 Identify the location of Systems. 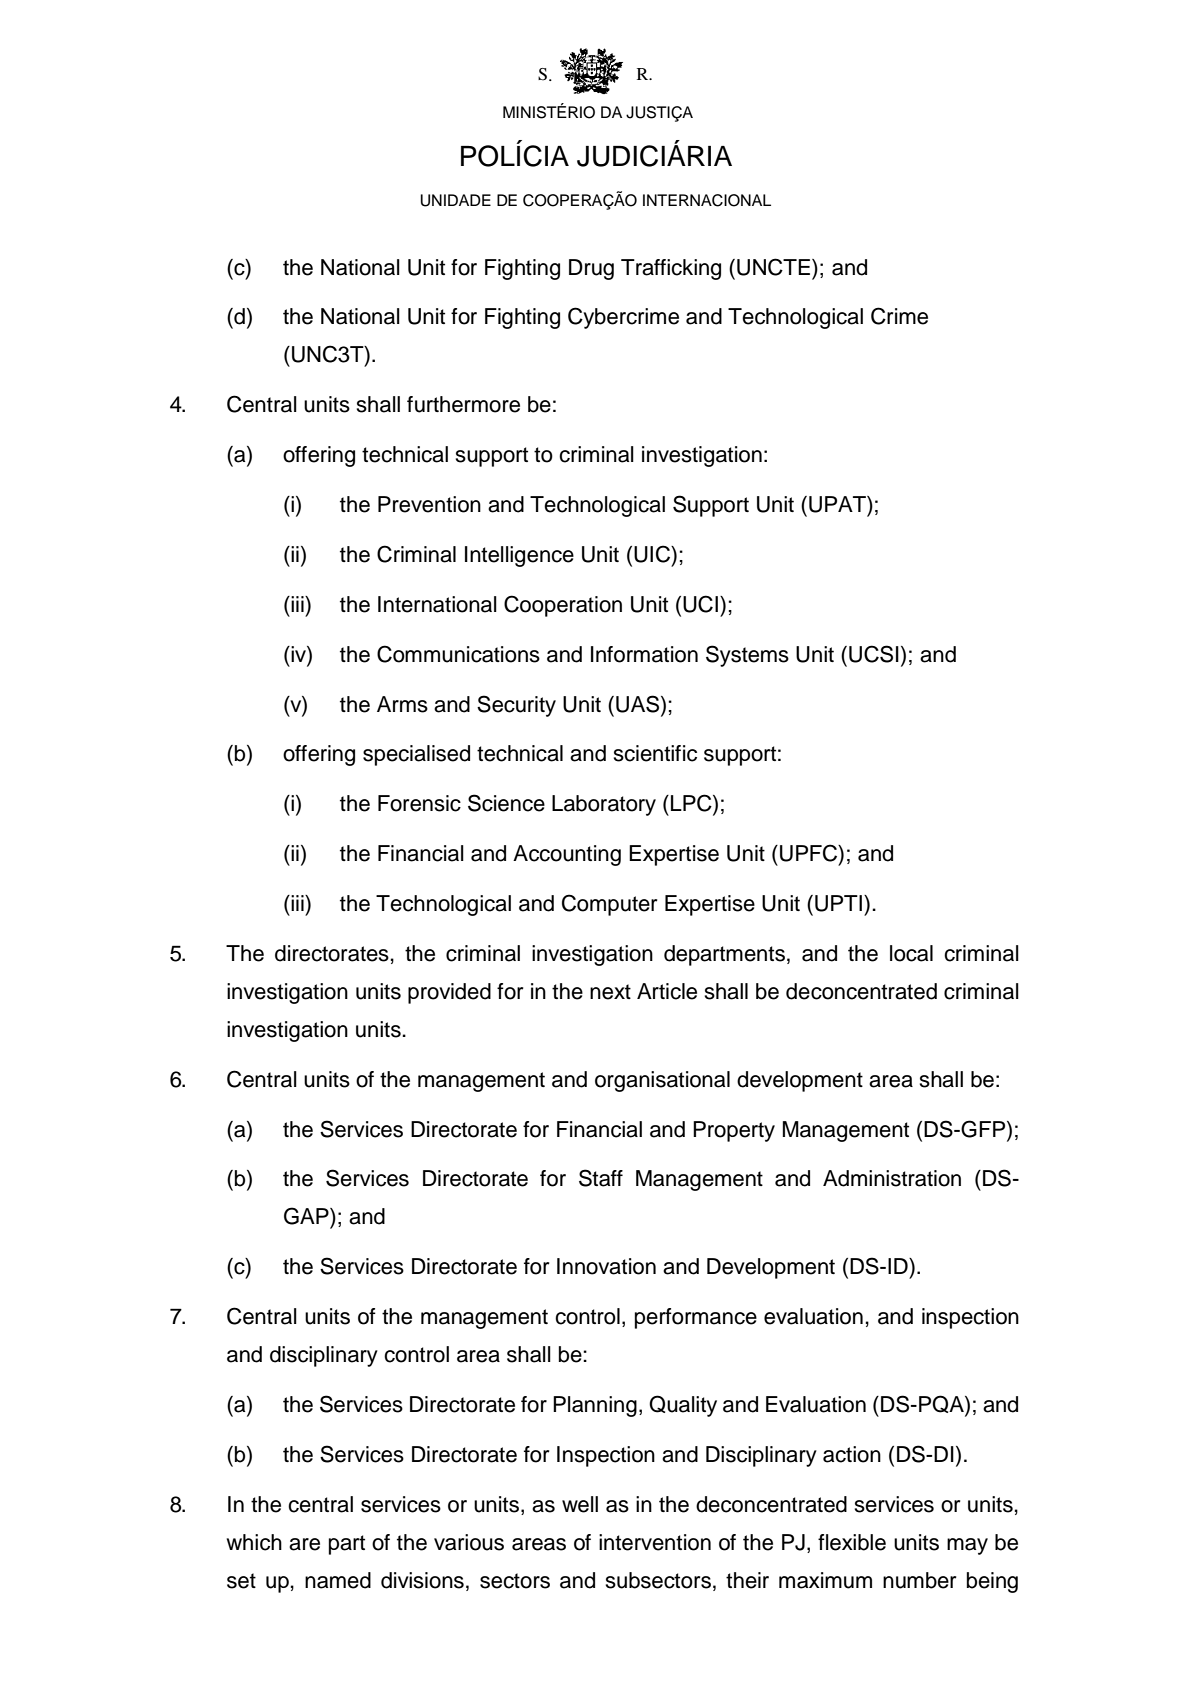
(747, 656).
